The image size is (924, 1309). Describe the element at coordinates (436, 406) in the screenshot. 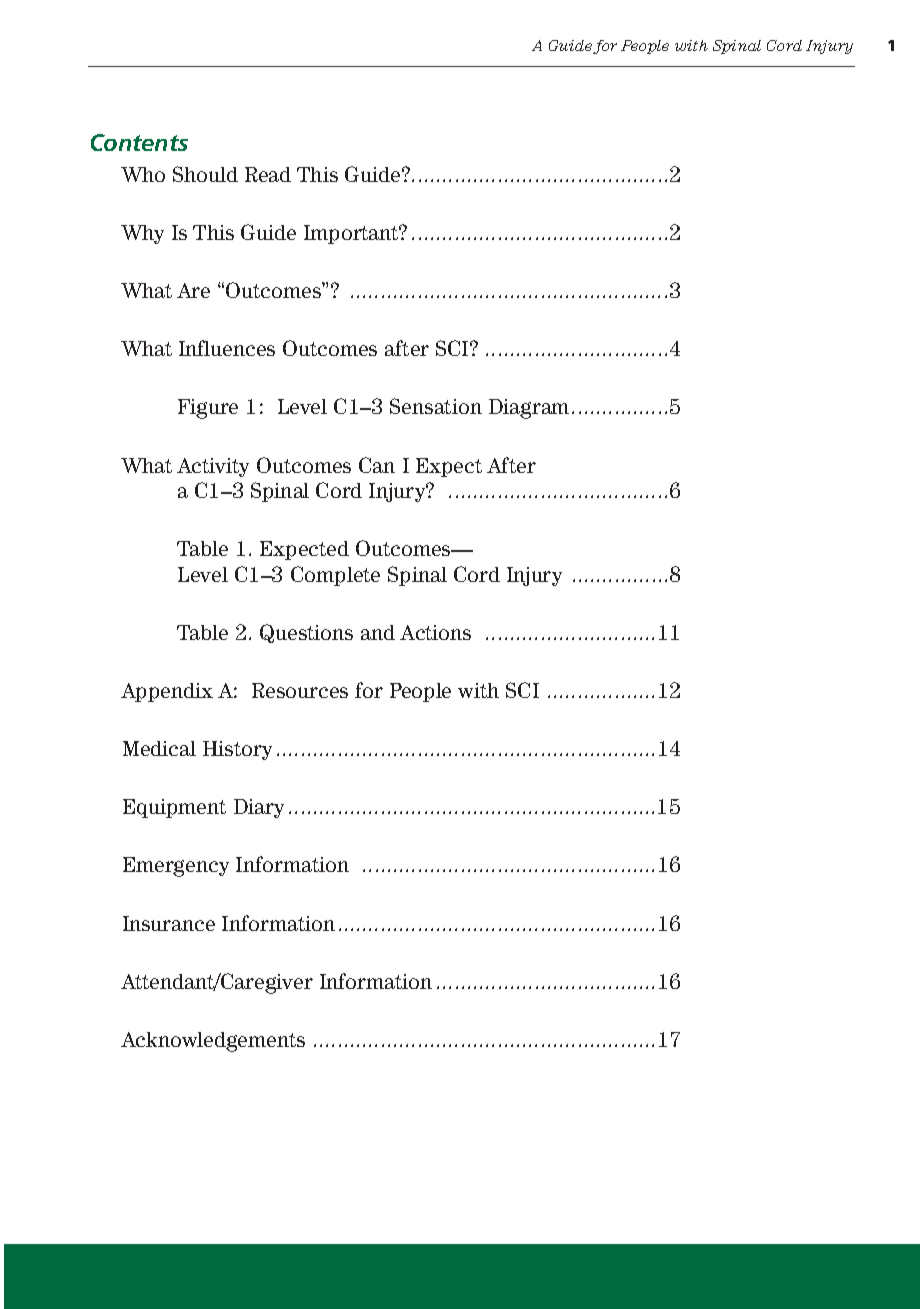

I see `Sensation` at that location.
